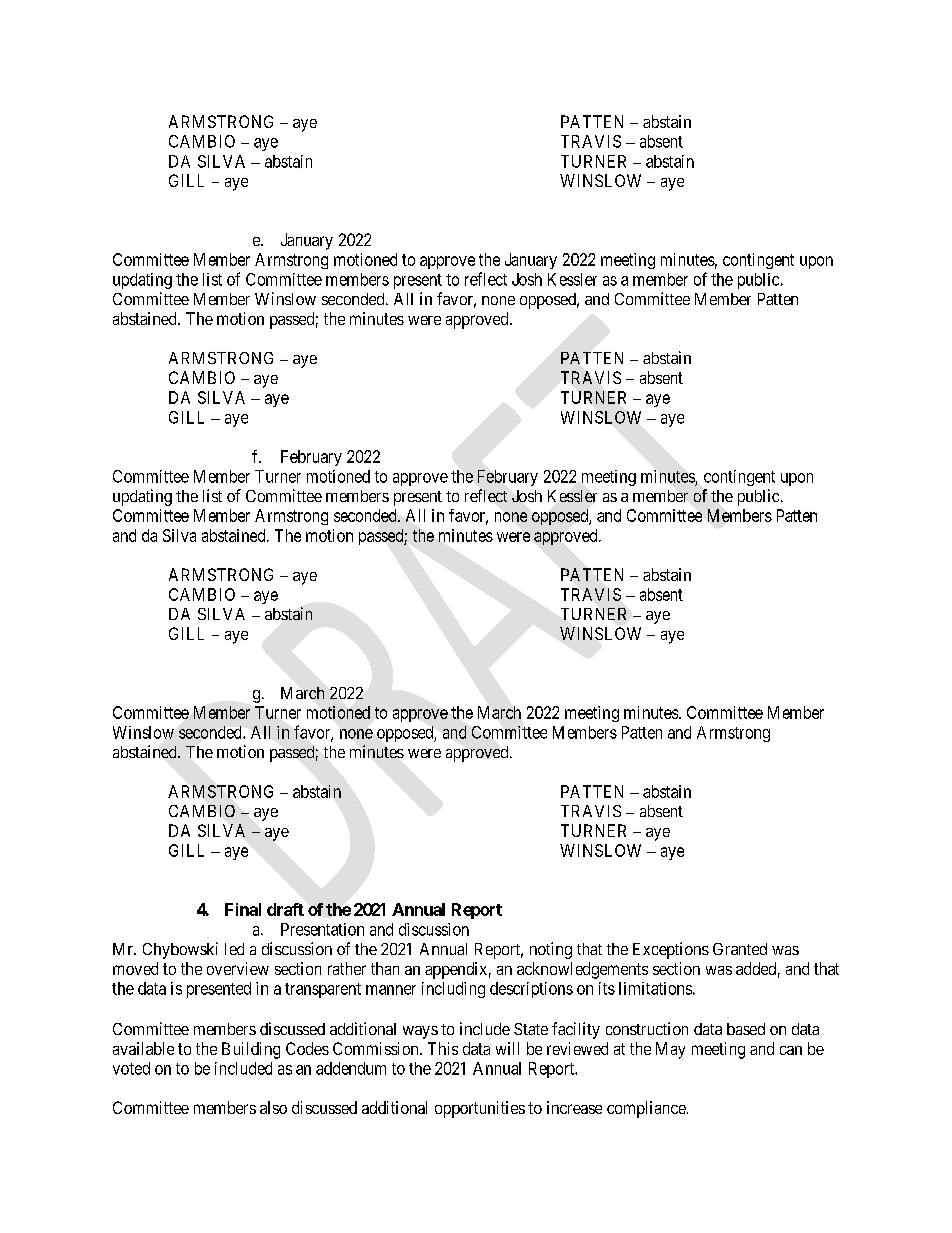 The image size is (952, 1233). What do you see at coordinates (443, 1048) in the page?
I see `This` at bounding box center [443, 1048].
